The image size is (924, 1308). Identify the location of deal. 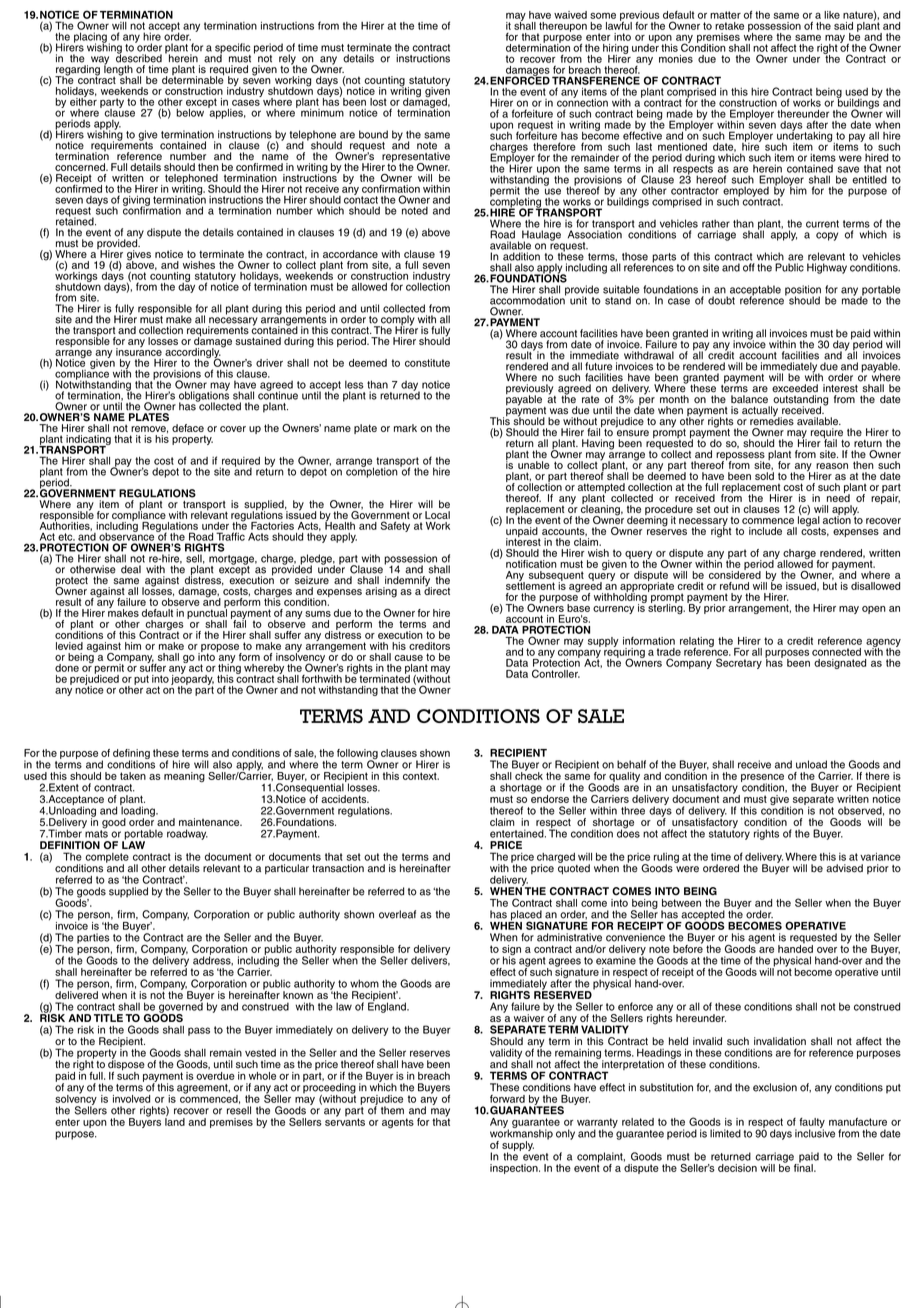
(131, 569).
